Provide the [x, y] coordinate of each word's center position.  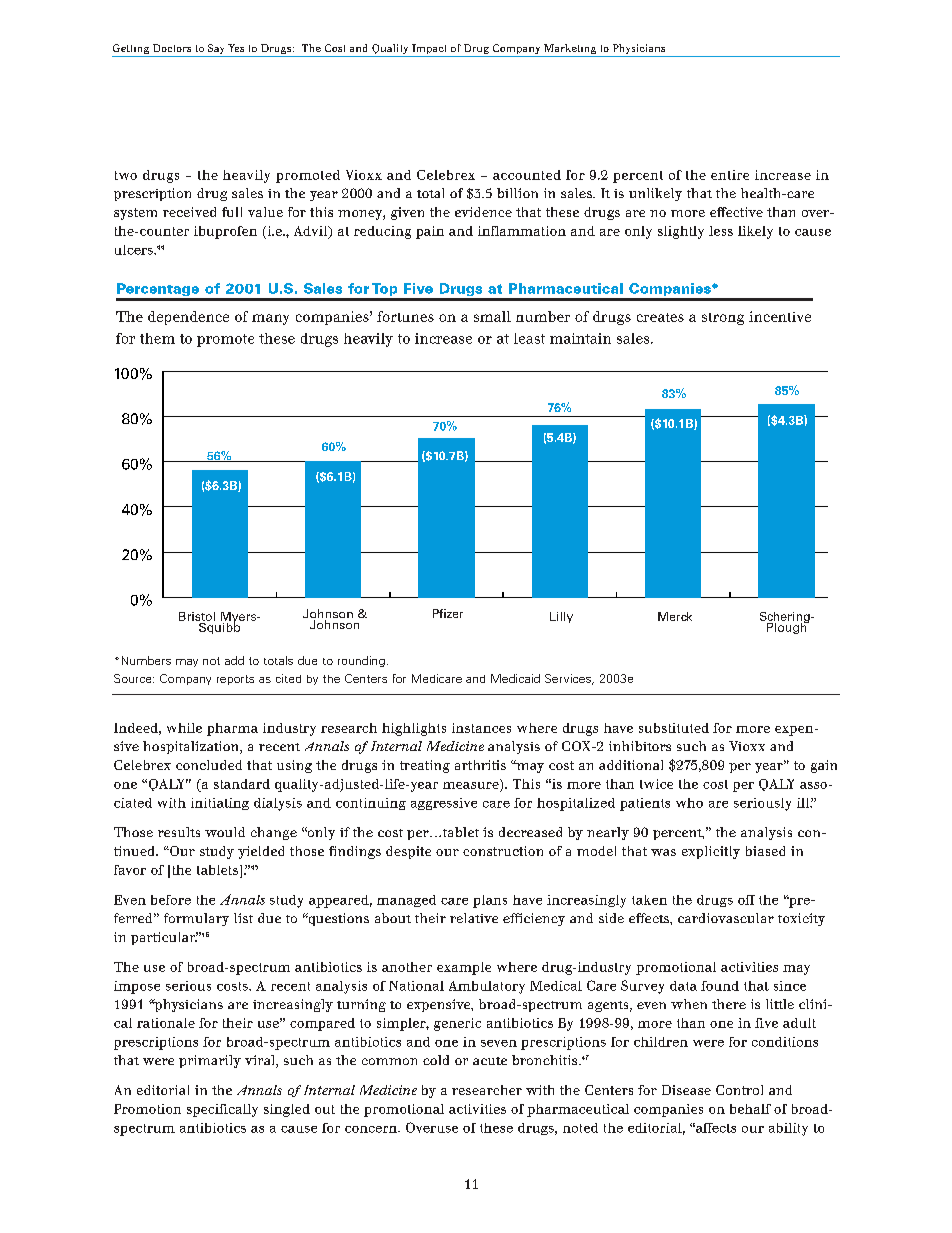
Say [216, 50]
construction [503, 851]
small [492, 316]
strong [723, 319]
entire [730, 175]
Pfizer [448, 613]
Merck [675, 616]
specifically [222, 1110]
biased [765, 851]
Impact [430, 50]
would [225, 832]
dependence [188, 318]
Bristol [197, 616]
